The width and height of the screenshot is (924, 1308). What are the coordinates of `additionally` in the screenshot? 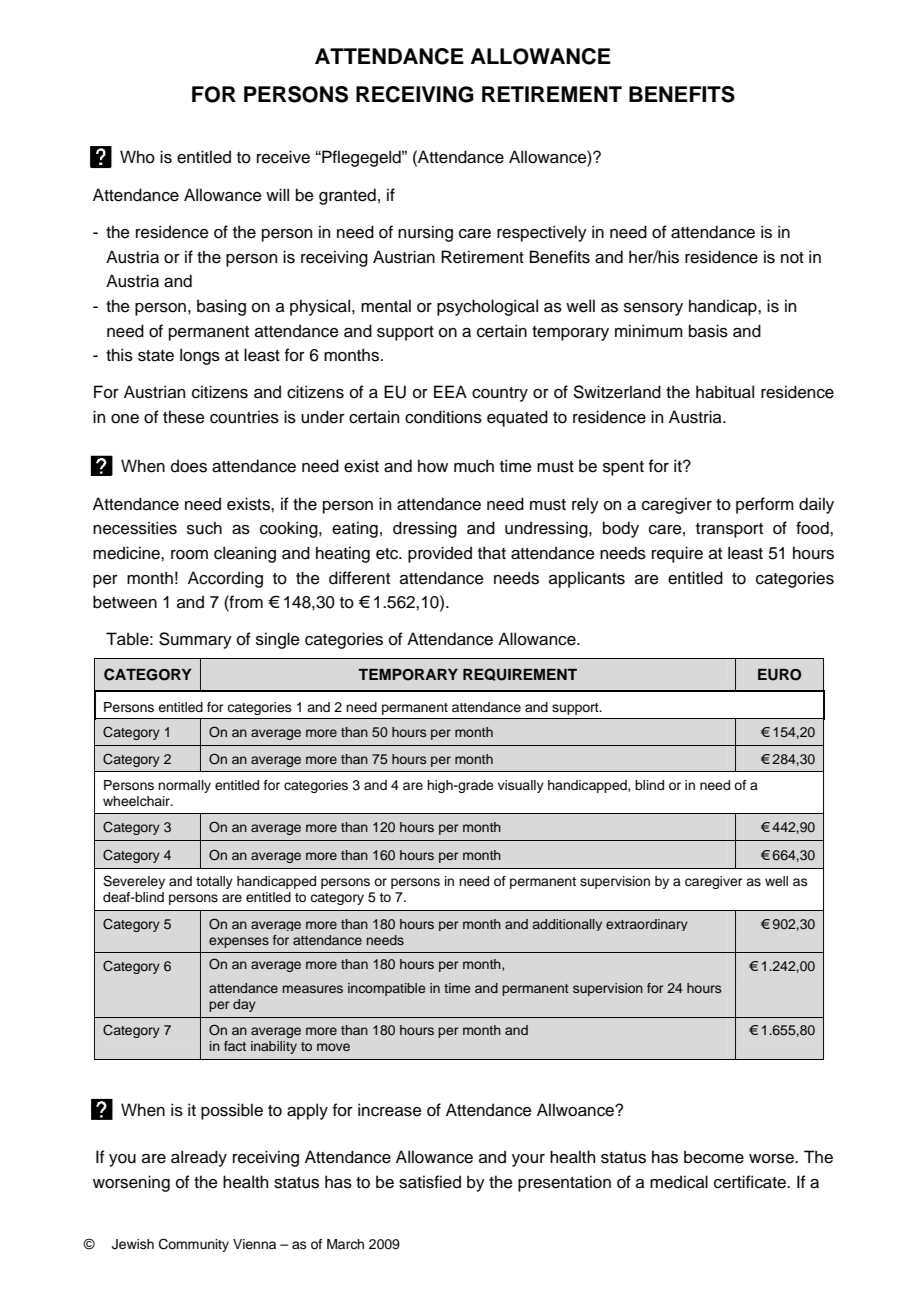 It's located at (567, 925).
